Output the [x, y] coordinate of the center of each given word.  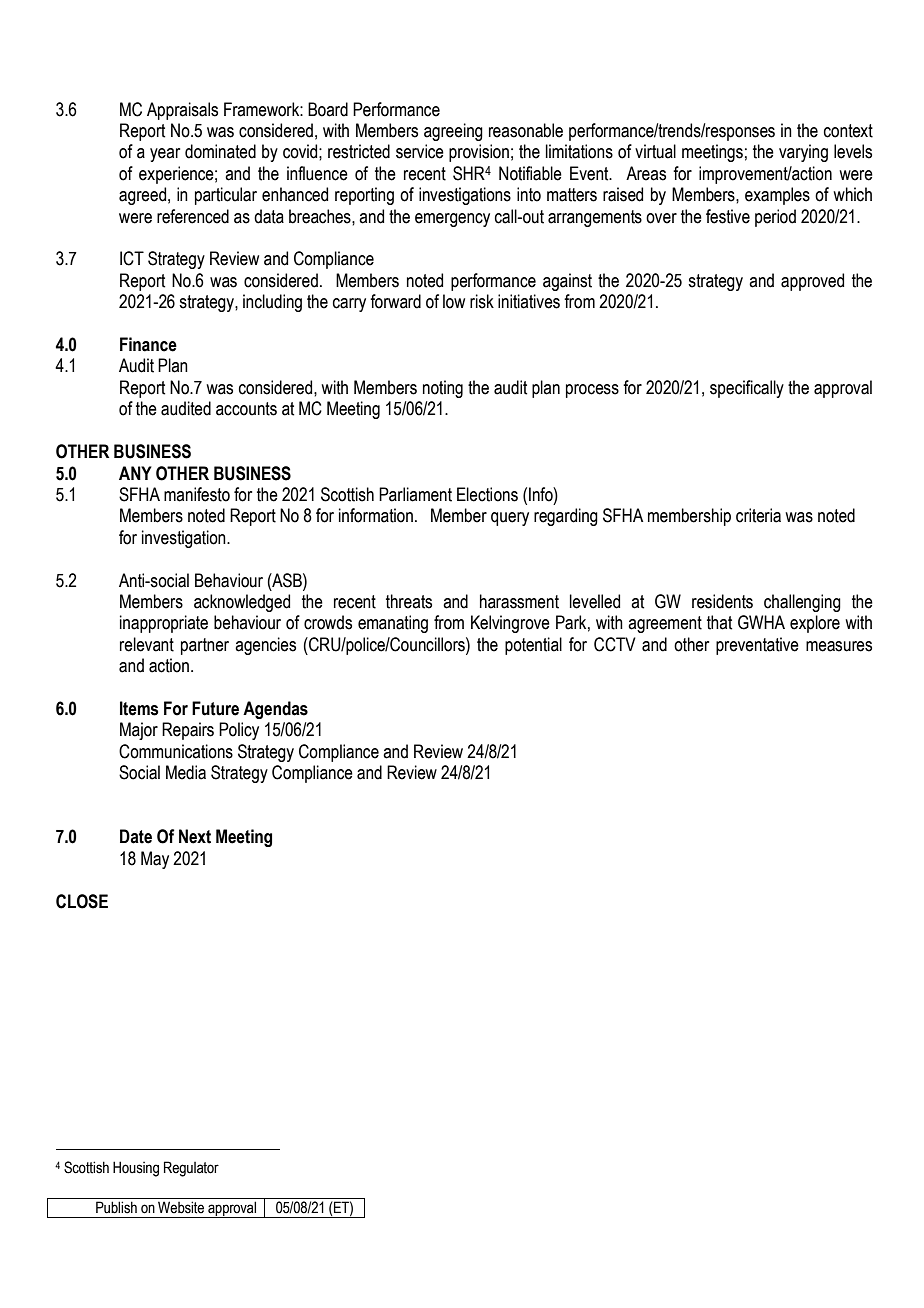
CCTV [615, 644]
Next [195, 836]
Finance [148, 344]
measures [839, 646]
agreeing [453, 132]
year [165, 155]
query [510, 519]
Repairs [188, 731]
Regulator [191, 1169]
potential [533, 646]
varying [803, 153]
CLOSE [82, 901]
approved [812, 282]
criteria [758, 515]
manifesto [197, 494]
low [454, 301]
